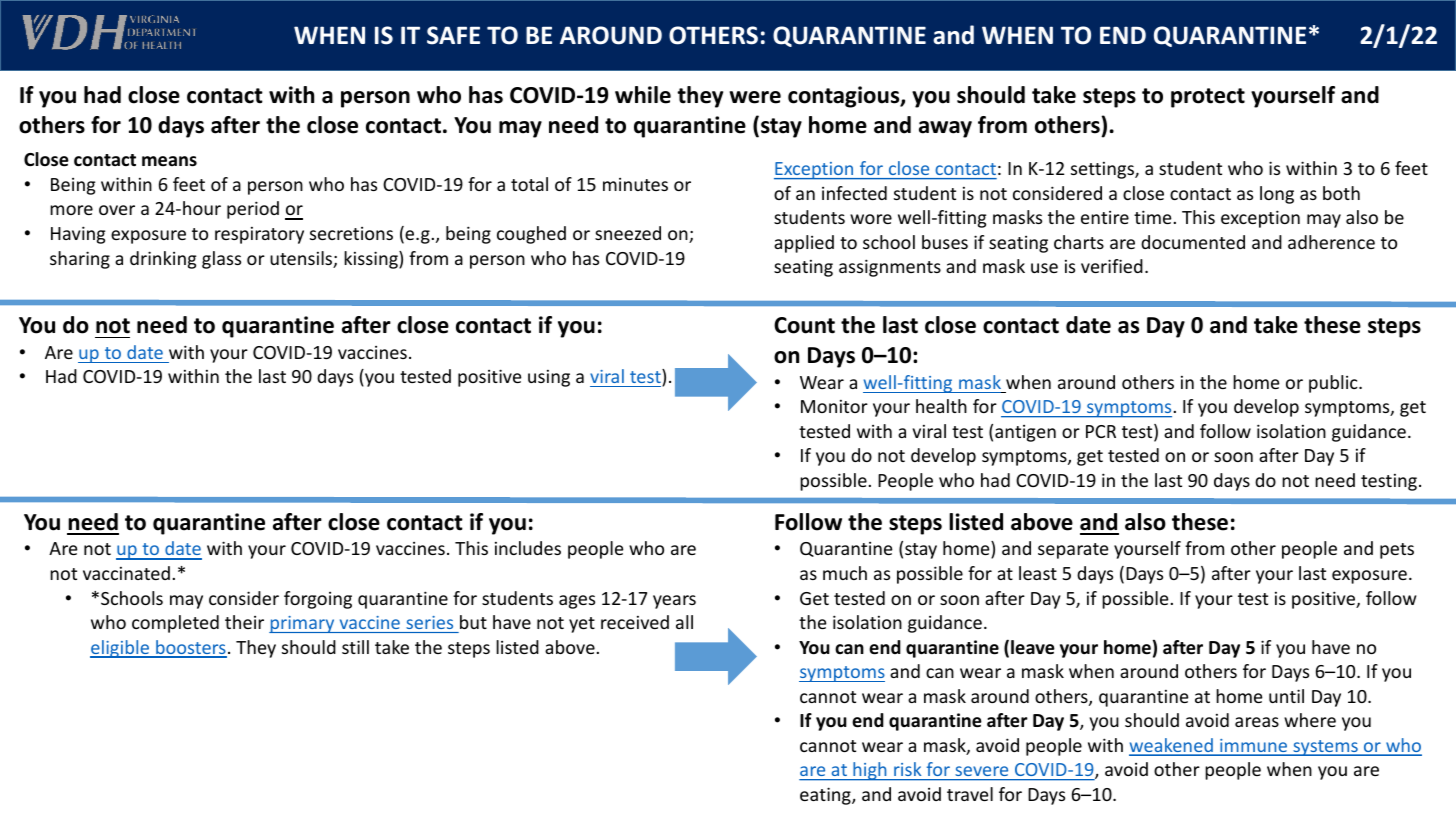 The height and width of the screenshot is (818, 1456). What do you see at coordinates (453, 35) in the screenshot?
I see `SAFE` at bounding box center [453, 35].
